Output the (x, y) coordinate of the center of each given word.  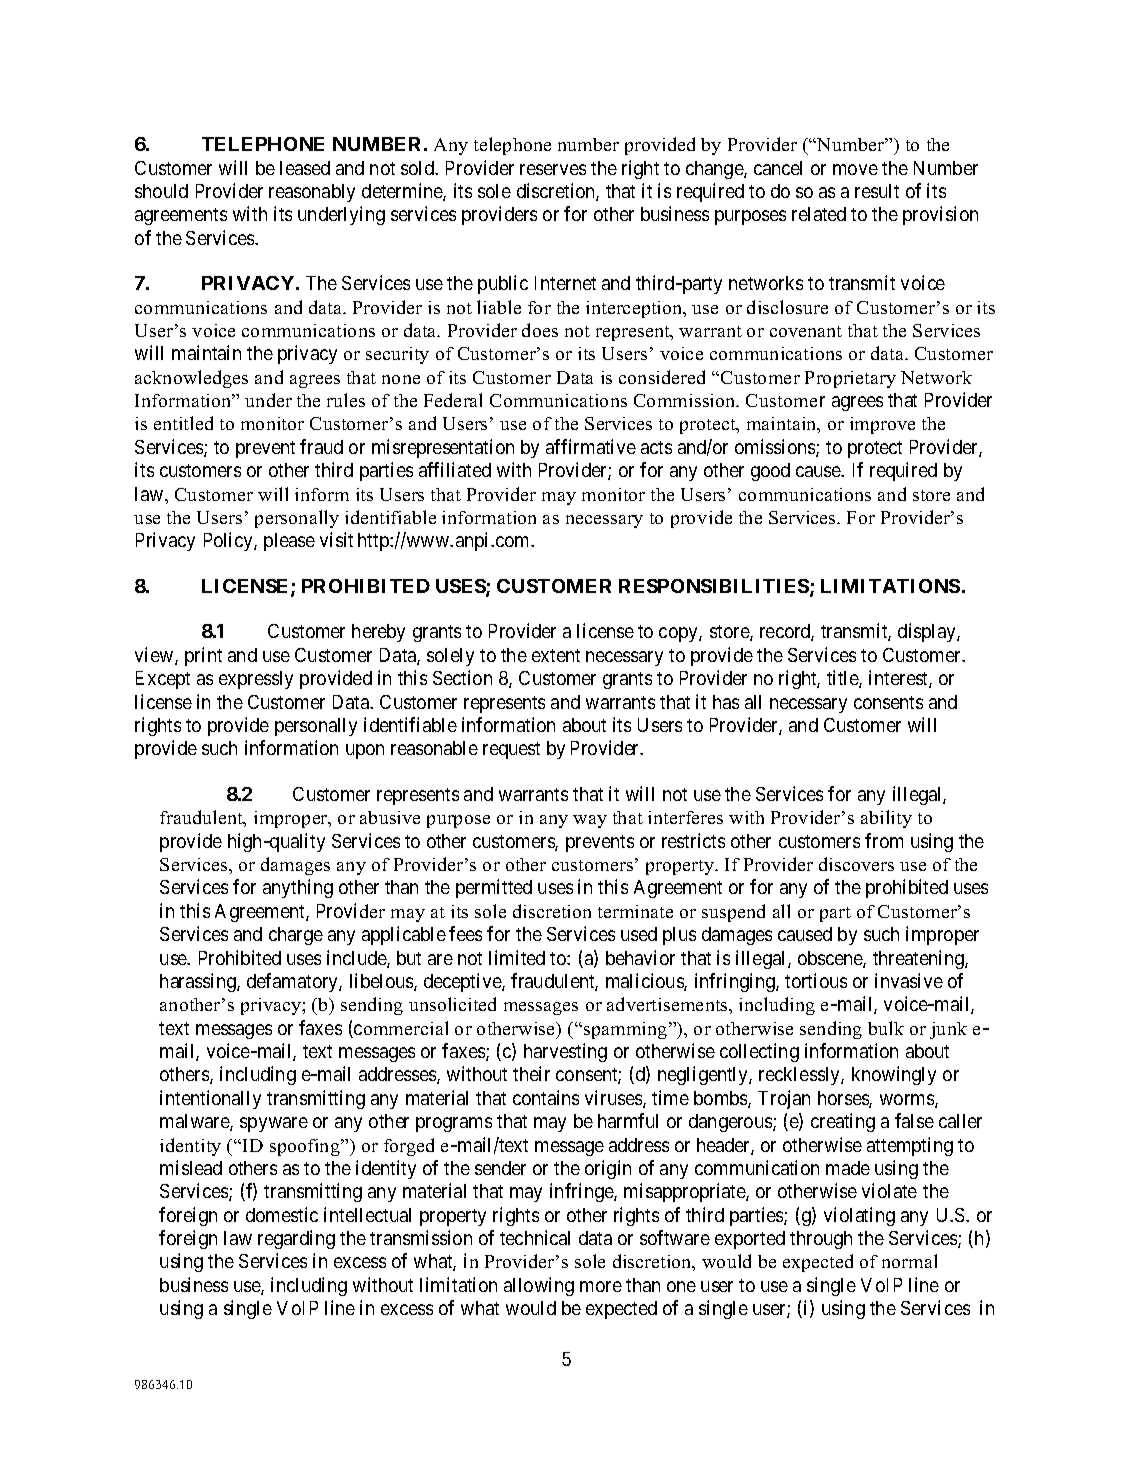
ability (886, 819)
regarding (296, 1239)
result (877, 191)
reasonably (312, 193)
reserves (553, 169)
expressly (256, 680)
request (511, 750)
